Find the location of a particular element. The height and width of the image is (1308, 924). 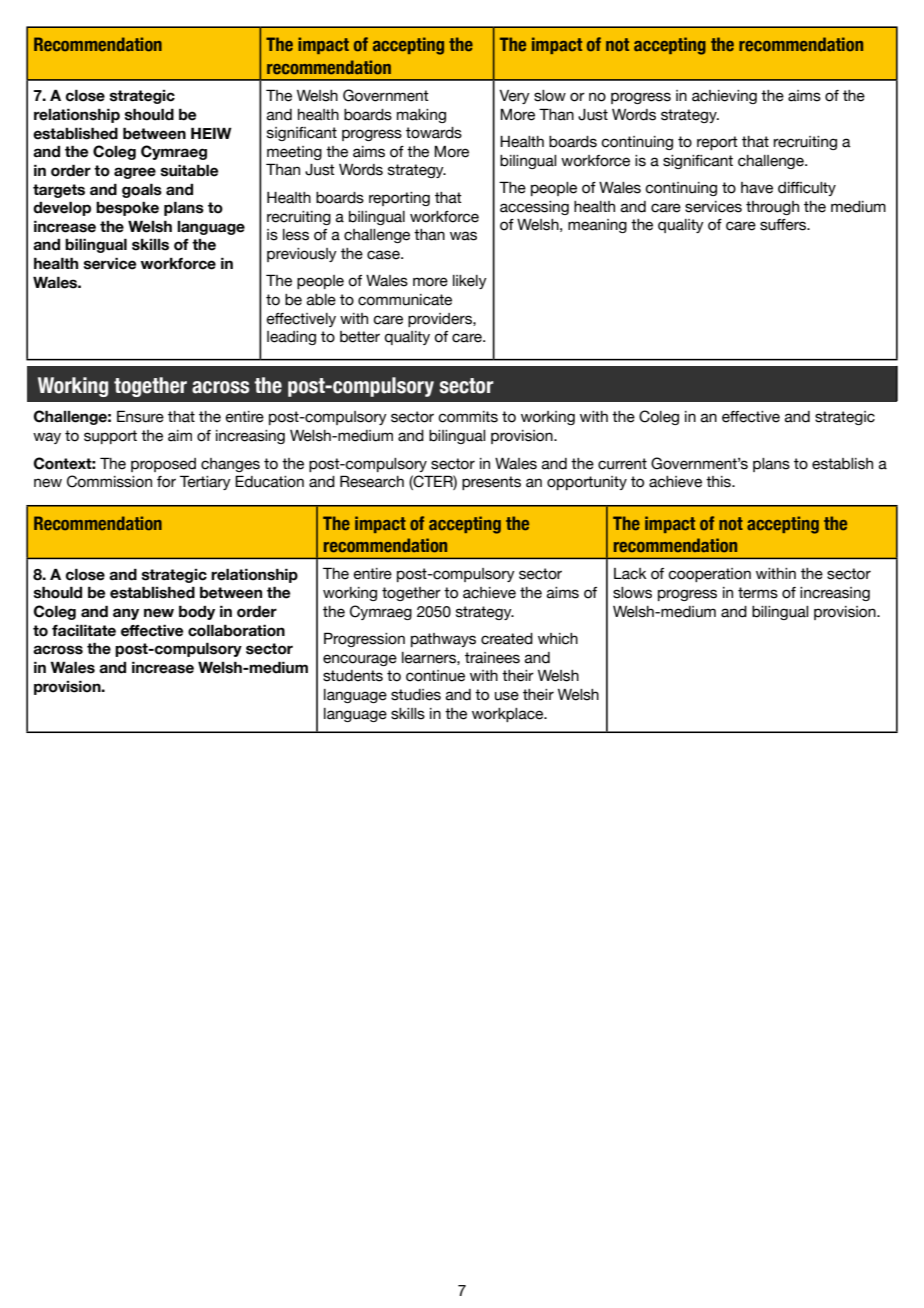

suffers is located at coordinates (784, 225).
